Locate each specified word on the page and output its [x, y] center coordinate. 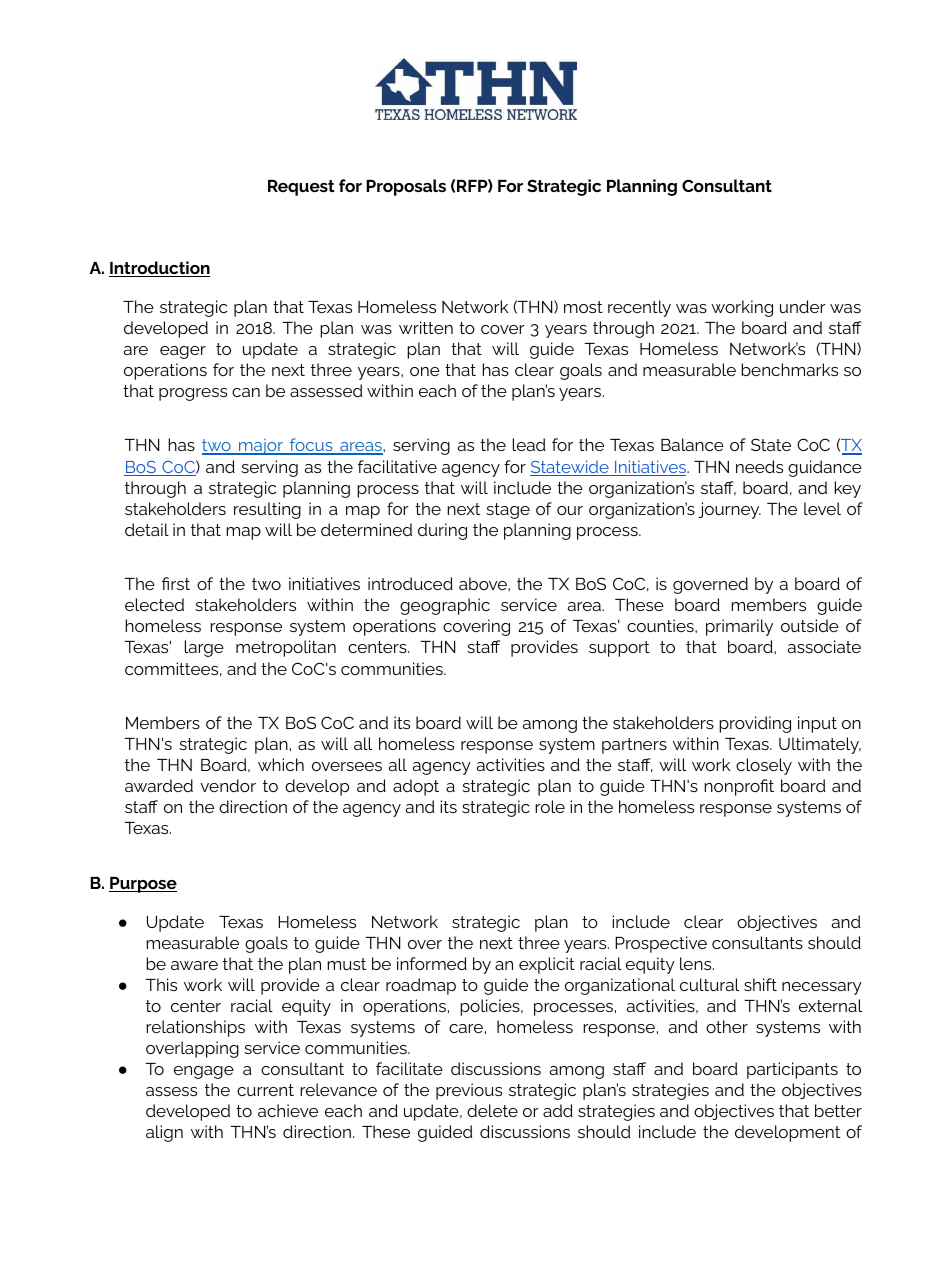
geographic [445, 606]
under [803, 306]
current [265, 1090]
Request [301, 188]
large [204, 648]
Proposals [406, 187]
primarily [739, 627]
